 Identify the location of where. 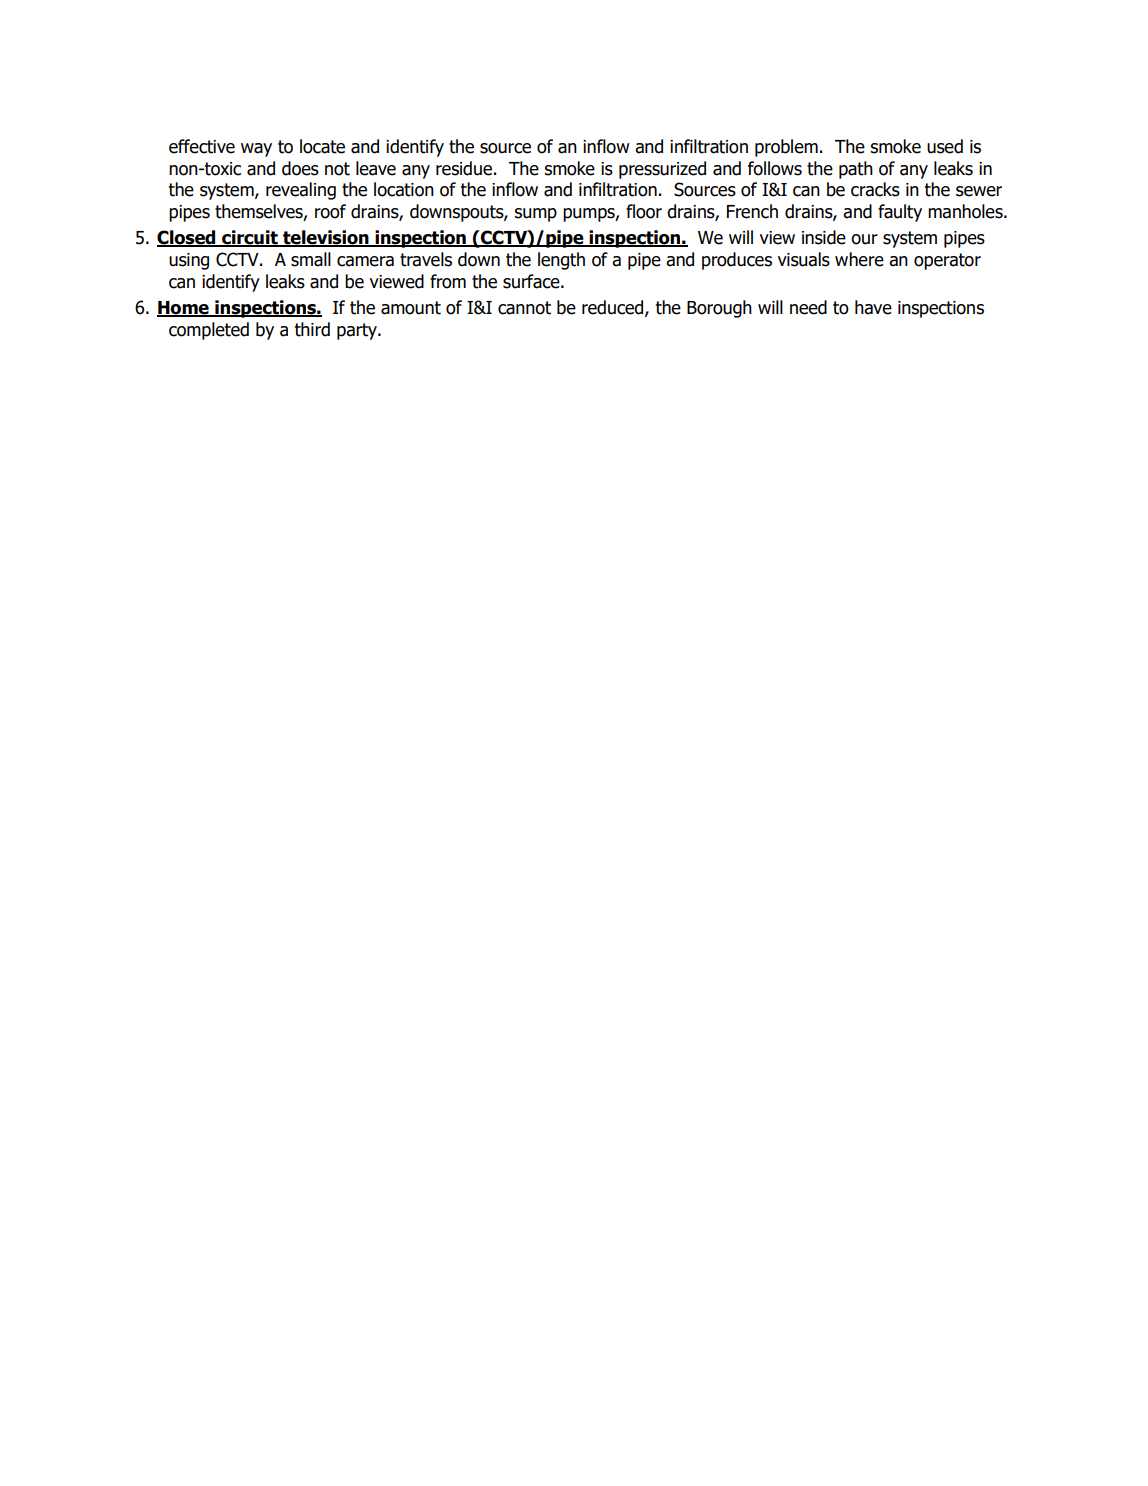
(859, 259).
